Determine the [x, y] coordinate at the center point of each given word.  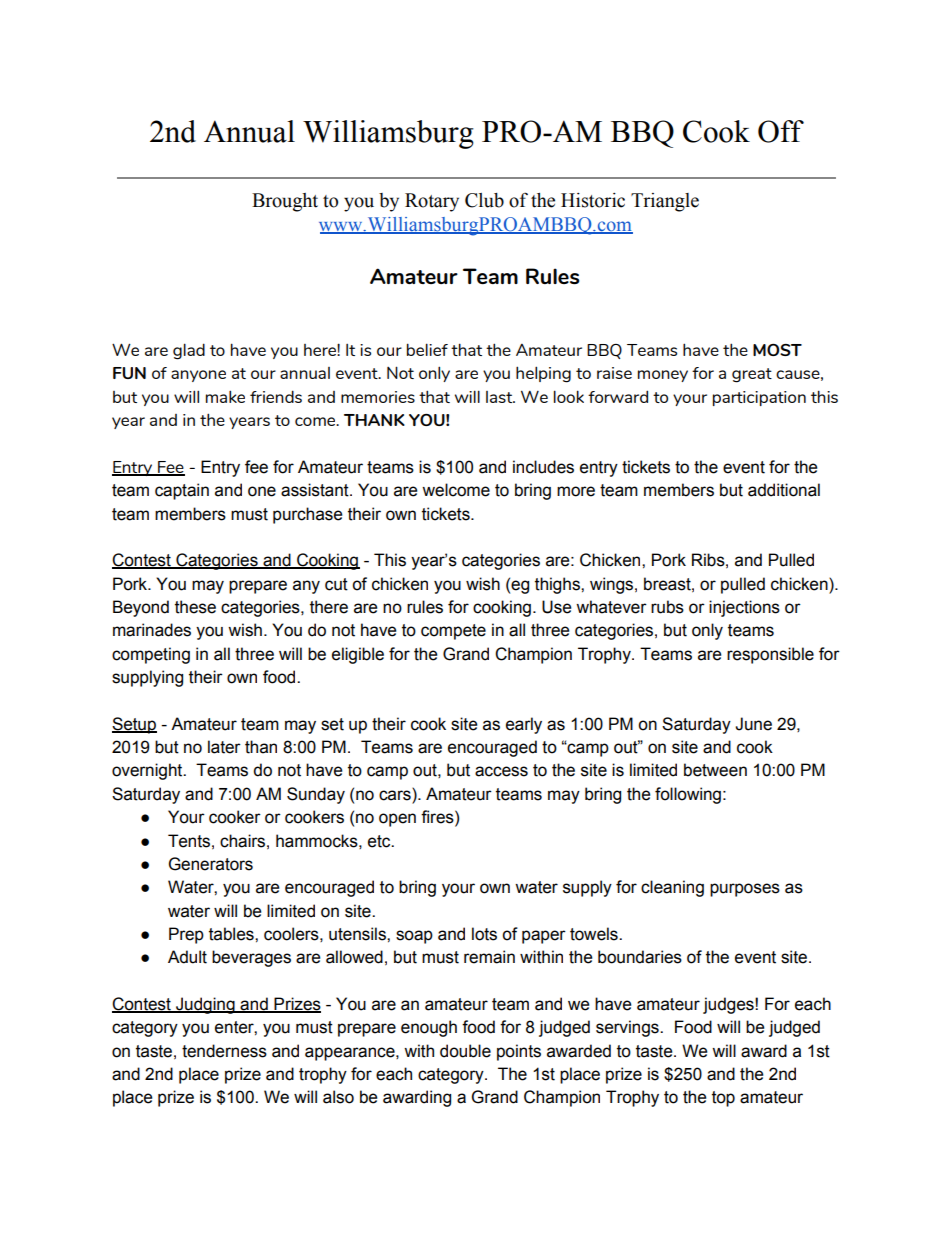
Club [484, 200]
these [195, 607]
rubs [667, 607]
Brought [285, 202]
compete [453, 632]
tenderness [224, 1051]
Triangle [665, 202]
